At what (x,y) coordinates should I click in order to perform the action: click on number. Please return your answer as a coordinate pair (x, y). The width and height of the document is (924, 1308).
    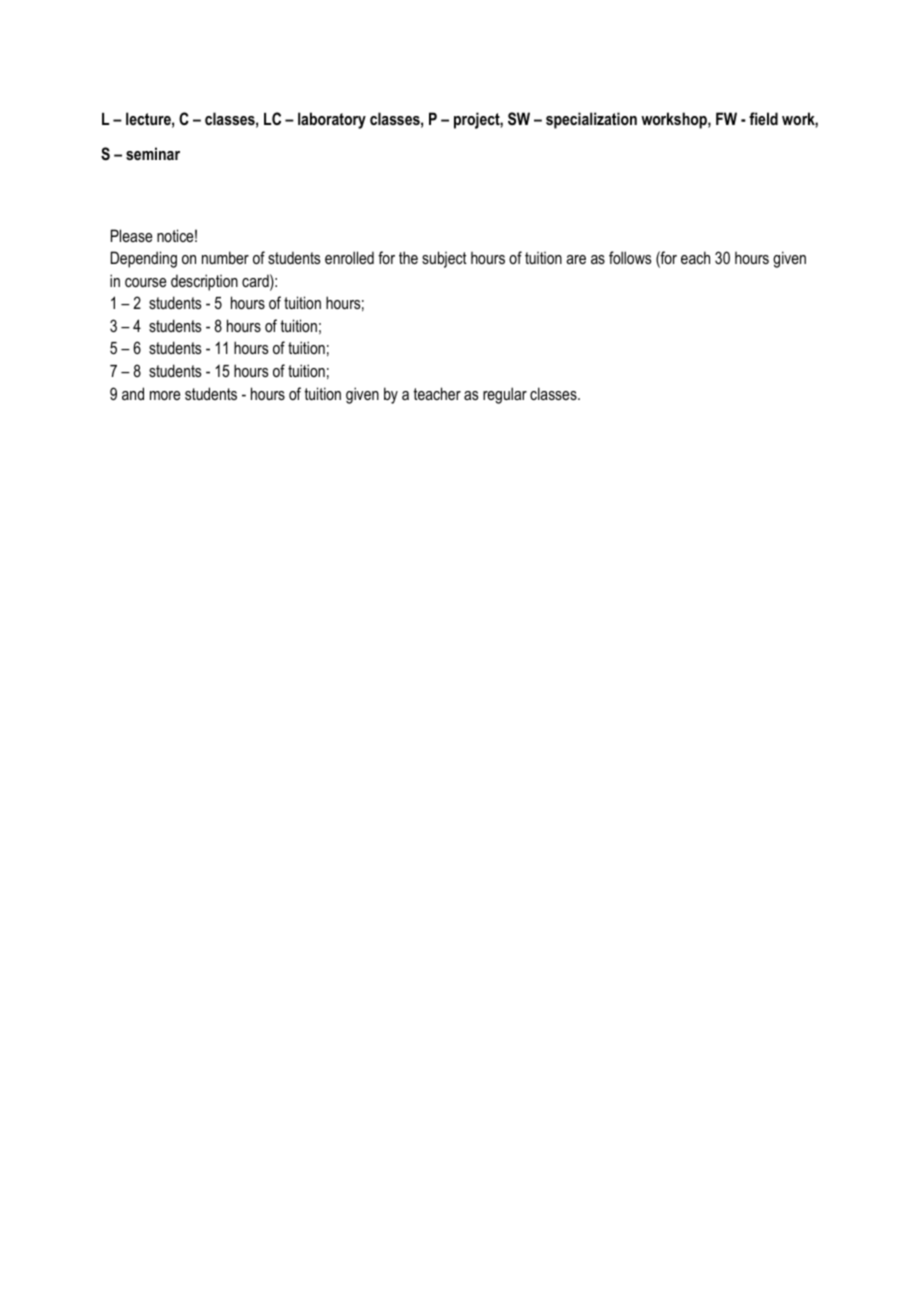
    Looking at the image, I should click on (225, 257).
